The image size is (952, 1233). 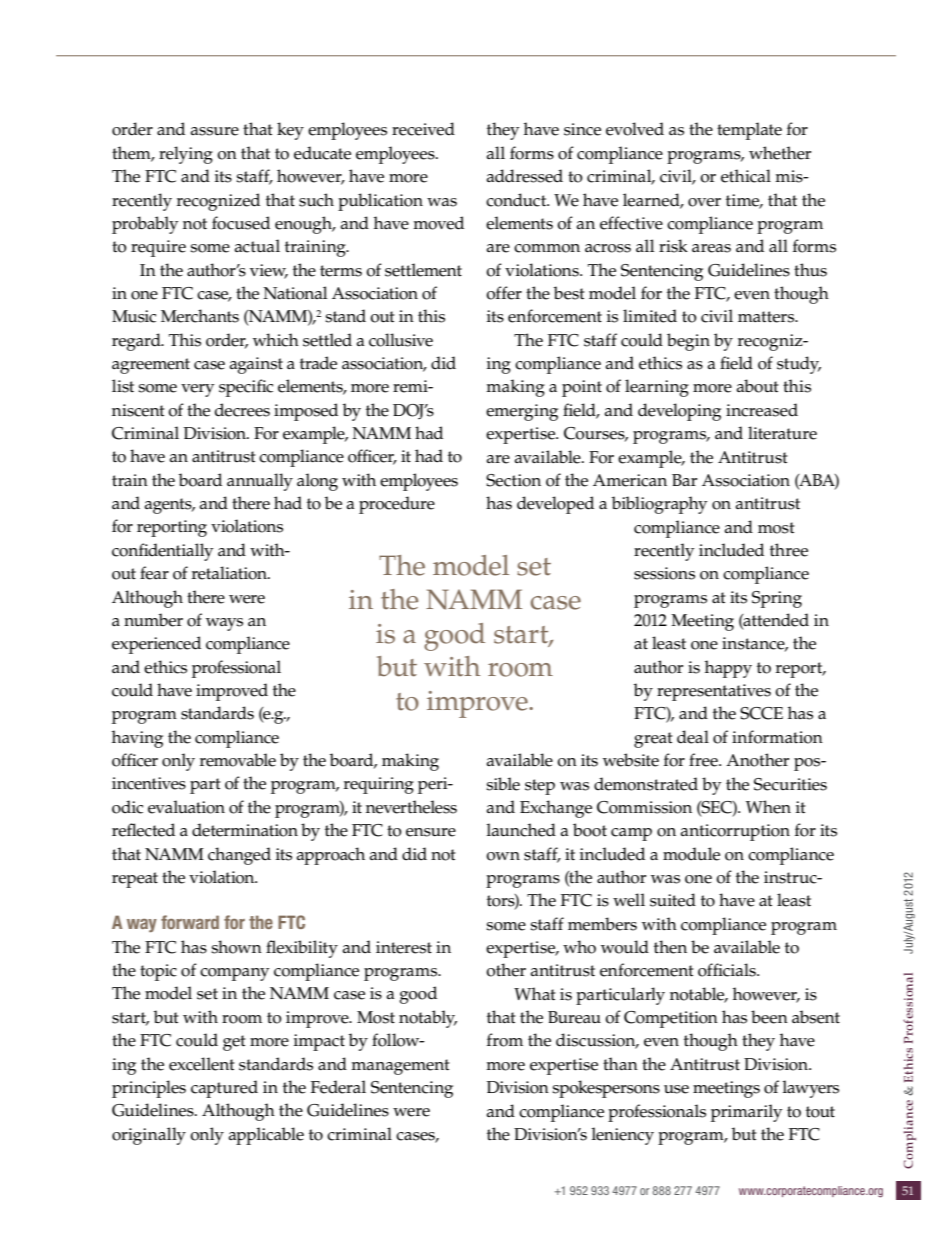 I want to click on happy, so click(x=728, y=669).
